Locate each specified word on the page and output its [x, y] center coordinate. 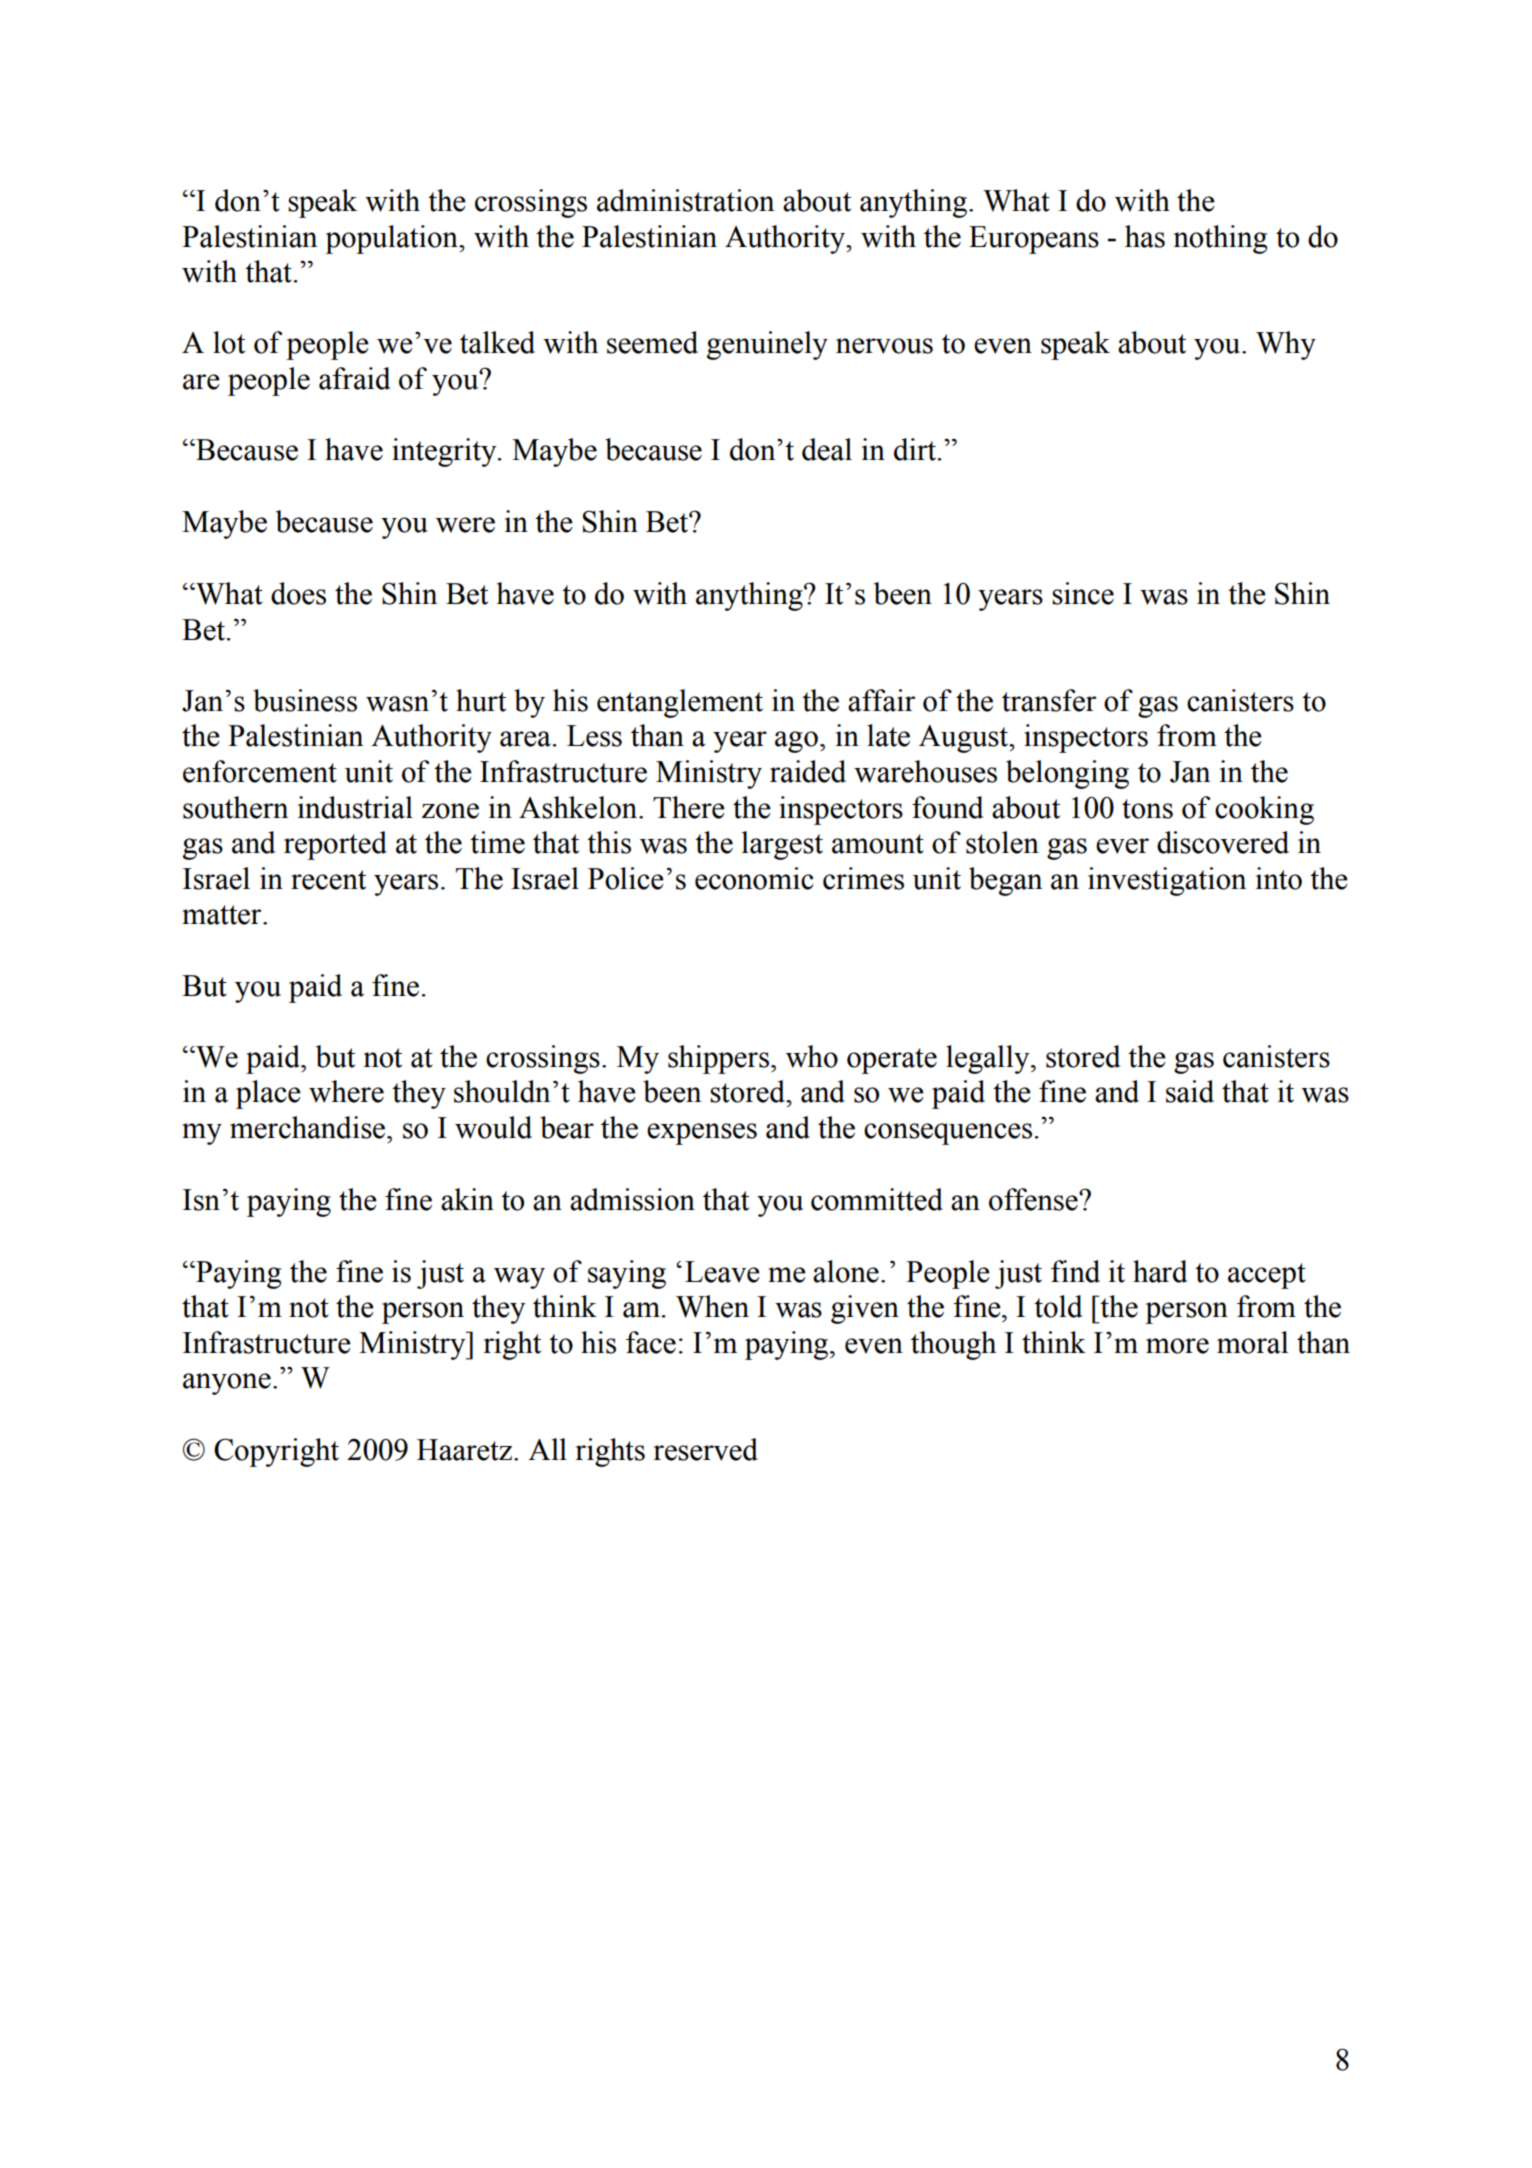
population [392, 239]
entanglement [680, 703]
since [1083, 593]
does [298, 593]
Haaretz [466, 1450]
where [346, 1091]
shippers [718, 1059]
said [1190, 1091]
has [1145, 236]
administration [685, 200]
